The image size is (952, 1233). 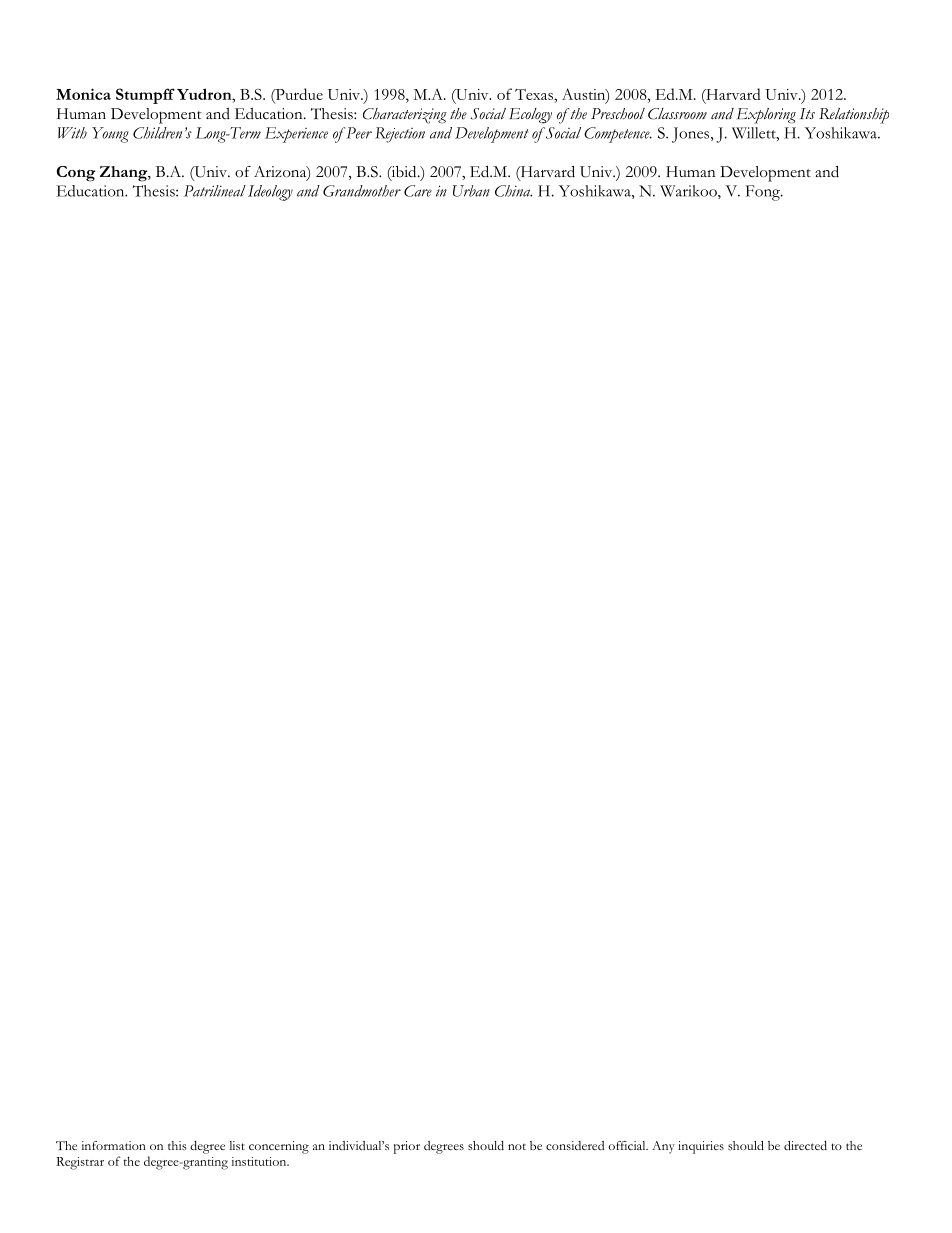 What do you see at coordinates (177, 1145) in the page?
I see `this` at bounding box center [177, 1145].
